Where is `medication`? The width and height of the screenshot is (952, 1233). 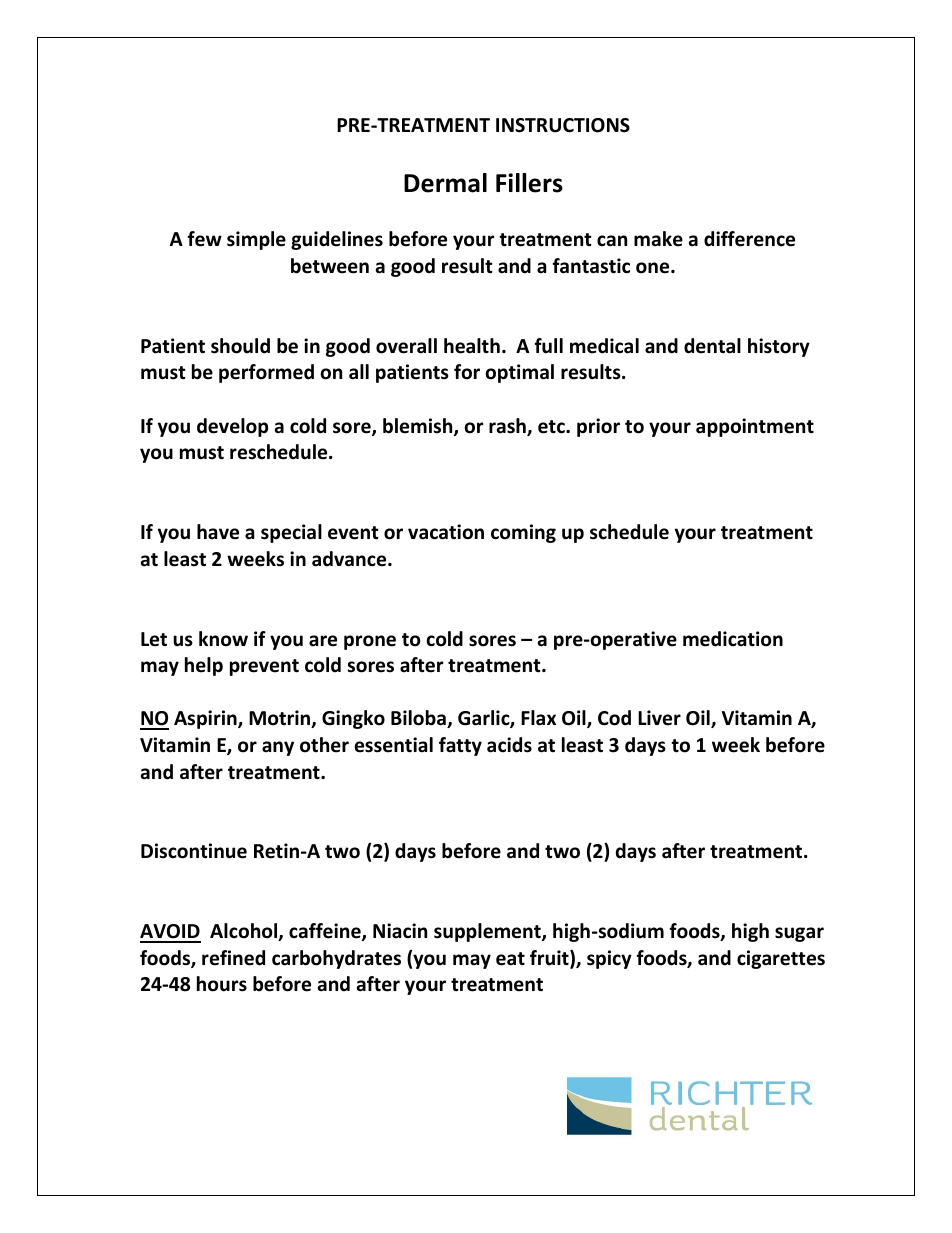 medication is located at coordinates (733, 639).
